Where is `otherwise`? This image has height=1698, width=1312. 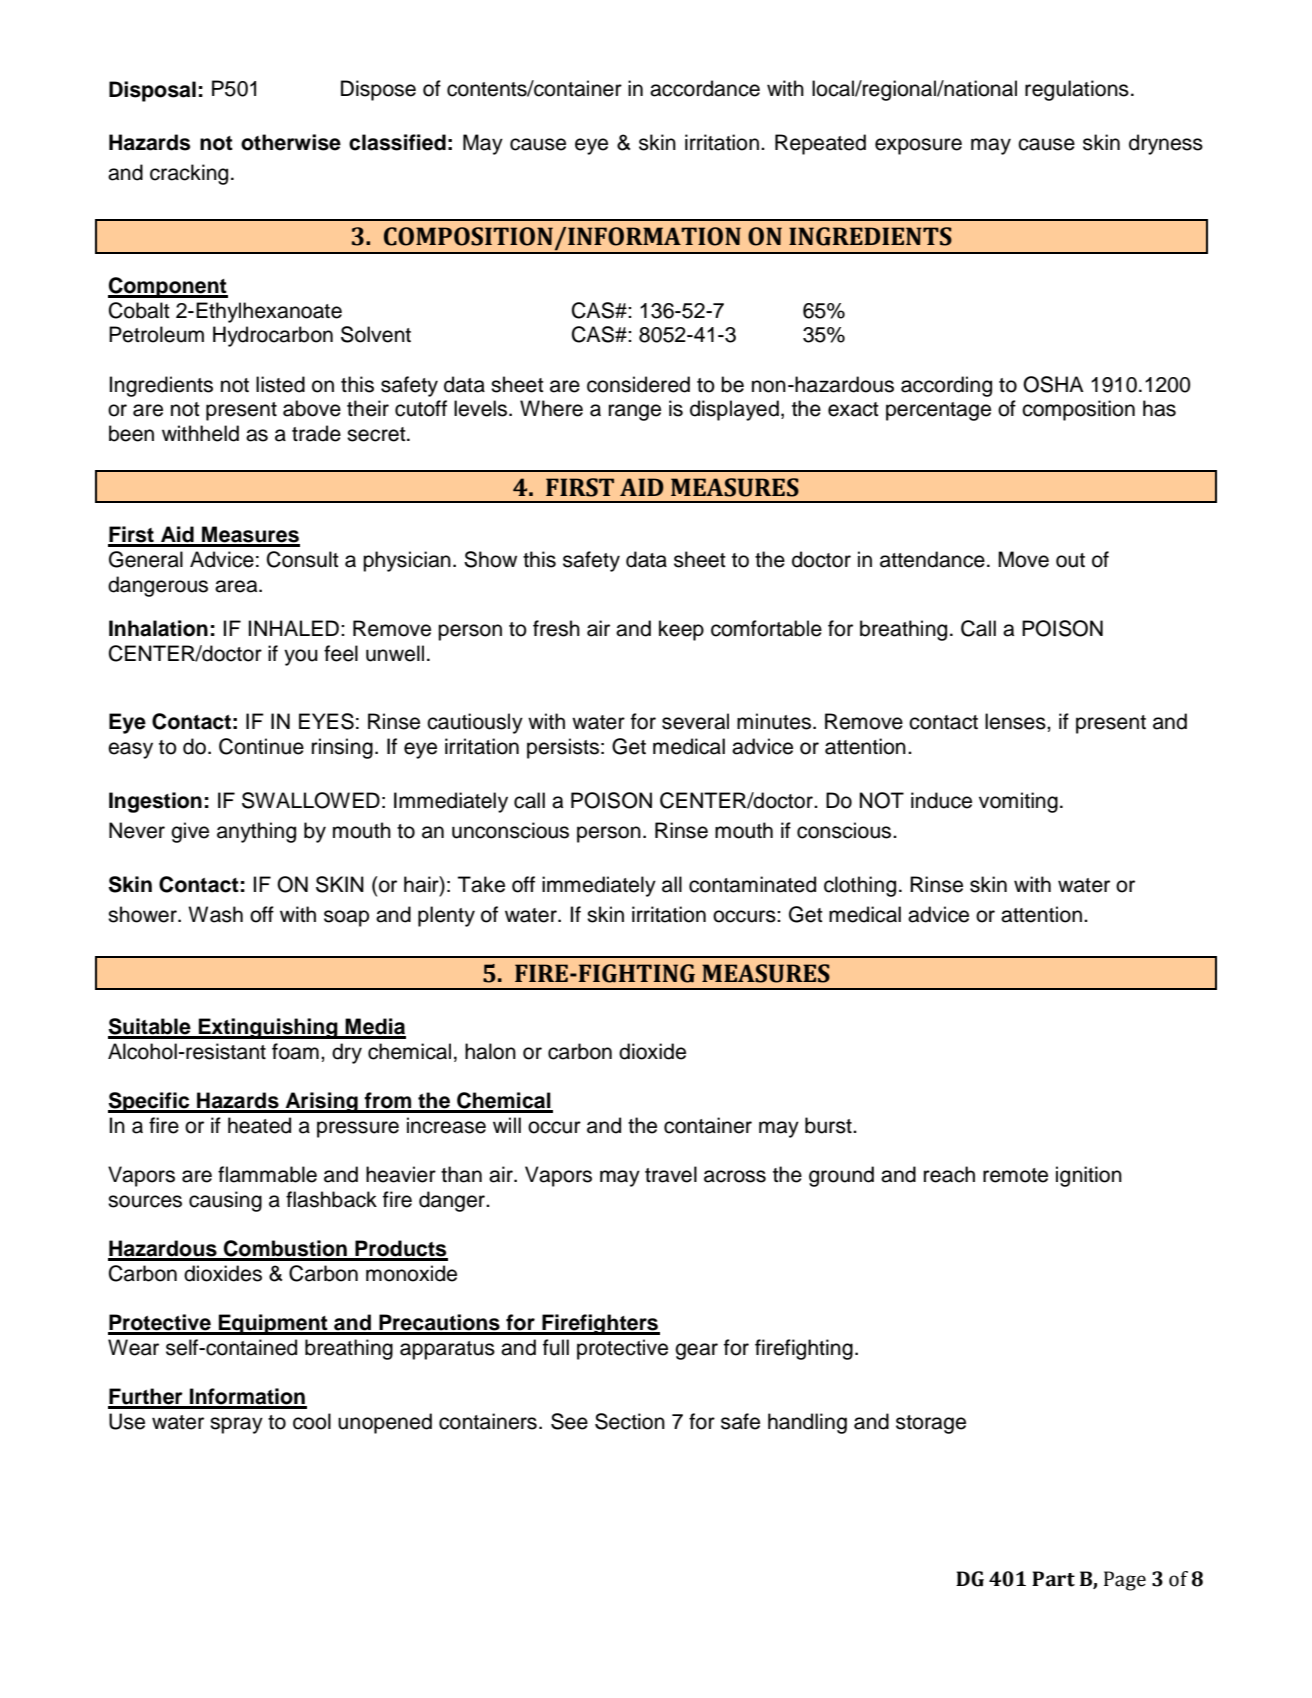
otherwise is located at coordinates (291, 142).
